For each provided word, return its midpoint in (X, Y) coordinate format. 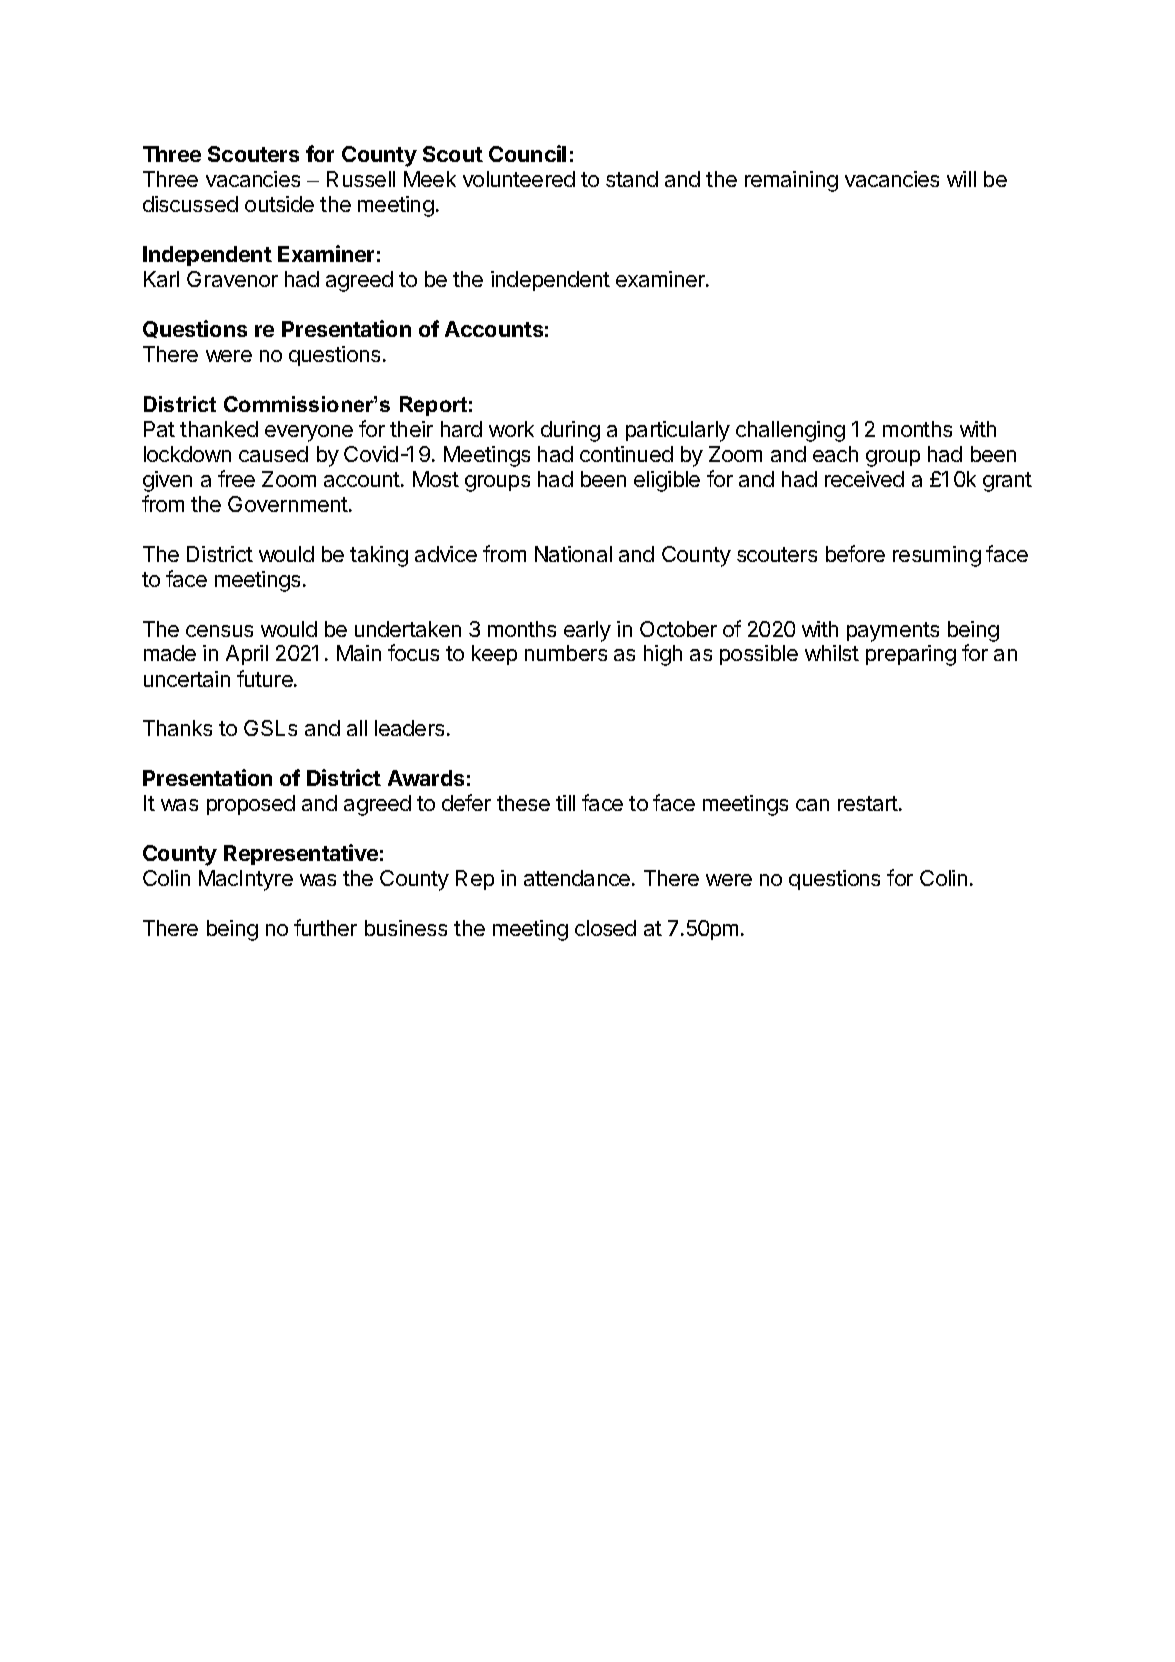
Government (288, 504)
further (325, 927)
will (961, 179)
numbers (566, 653)
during (570, 431)
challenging (790, 431)
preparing (911, 655)
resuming (937, 556)
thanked (219, 429)
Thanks (177, 728)
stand (632, 179)
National (573, 554)
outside (279, 204)
